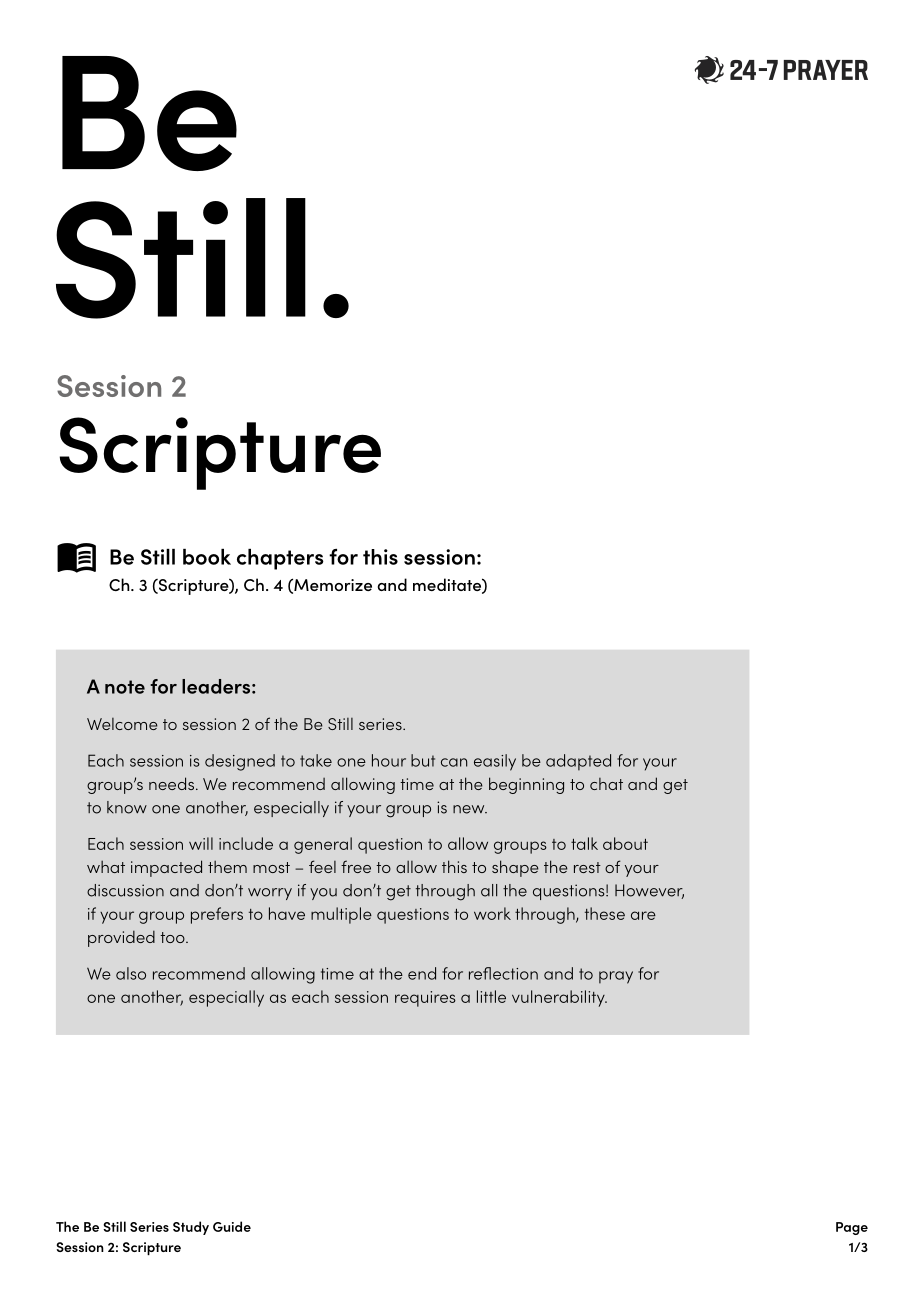 This document has width=924, height=1308. Describe the element at coordinates (191, 1228) in the document. I see `Study` at that location.
